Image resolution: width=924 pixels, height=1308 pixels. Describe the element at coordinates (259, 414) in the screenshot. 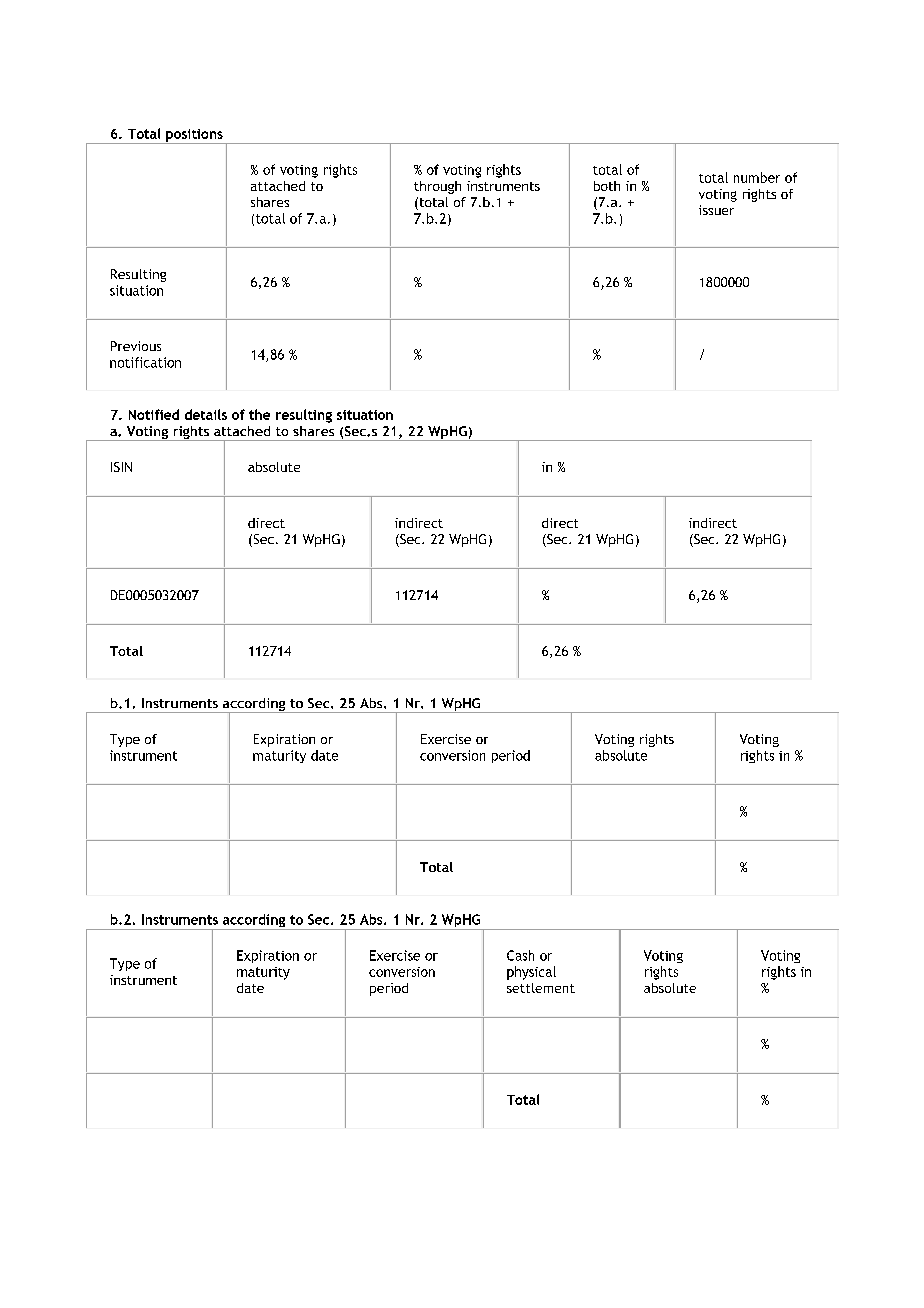

I see `the` at that location.
